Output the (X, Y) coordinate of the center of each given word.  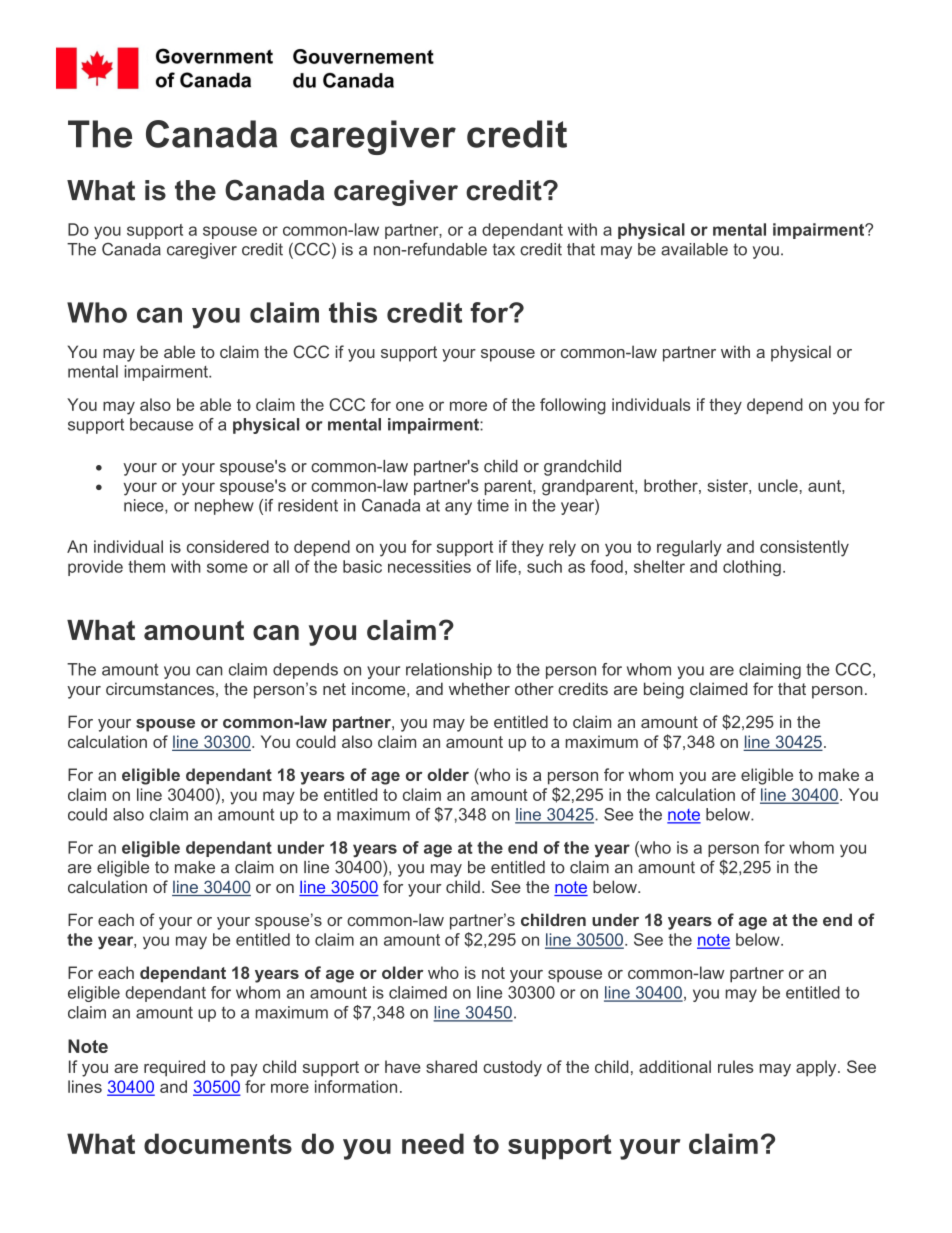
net (334, 689)
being (664, 690)
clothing (752, 568)
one (410, 406)
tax (504, 249)
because (161, 424)
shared (451, 1066)
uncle (778, 485)
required (174, 1068)
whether (479, 688)
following (573, 406)
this (353, 312)
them (146, 566)
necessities (429, 566)
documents (218, 1143)
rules (736, 1066)
